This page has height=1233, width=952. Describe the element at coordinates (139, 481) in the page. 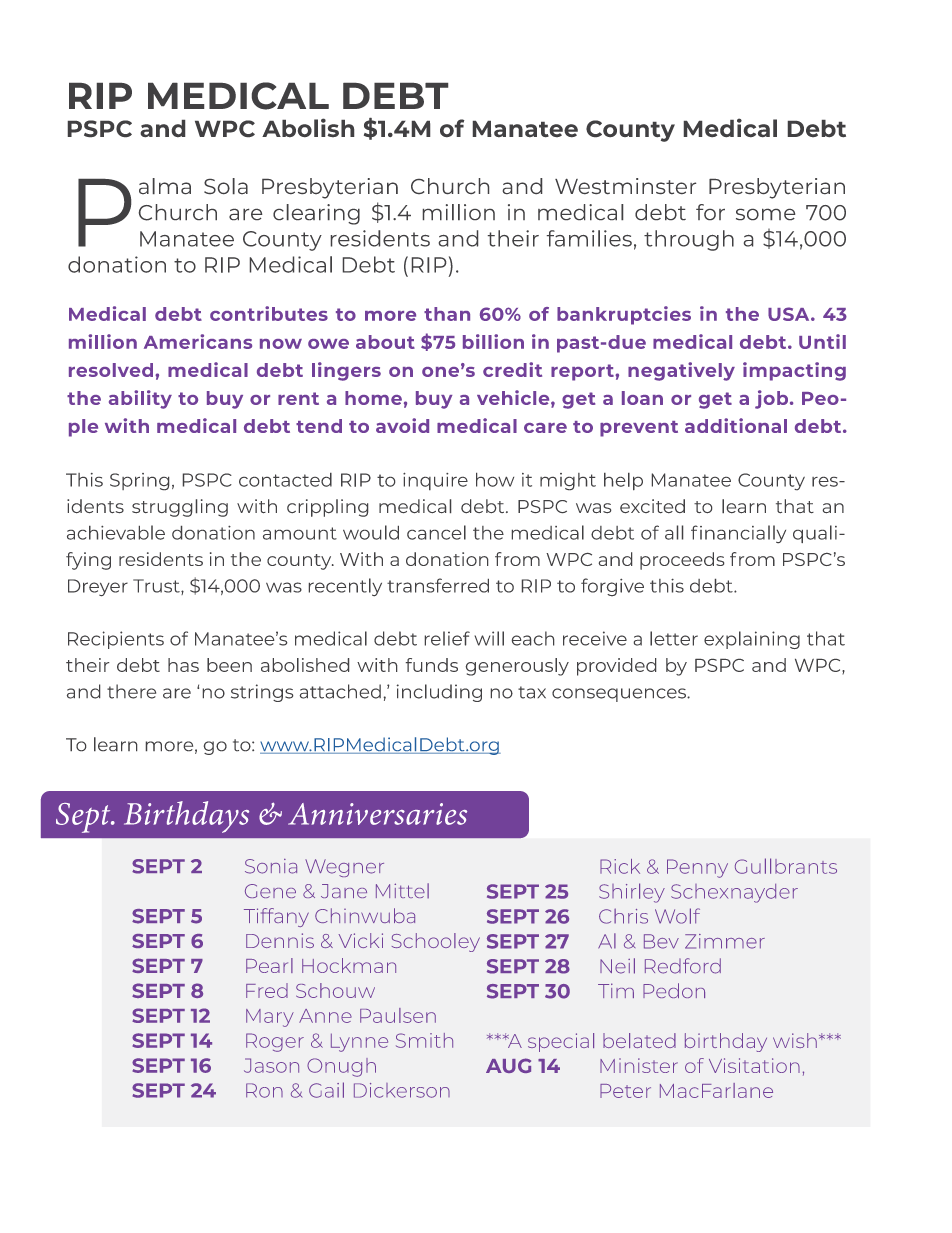

I see `Spring` at that location.
